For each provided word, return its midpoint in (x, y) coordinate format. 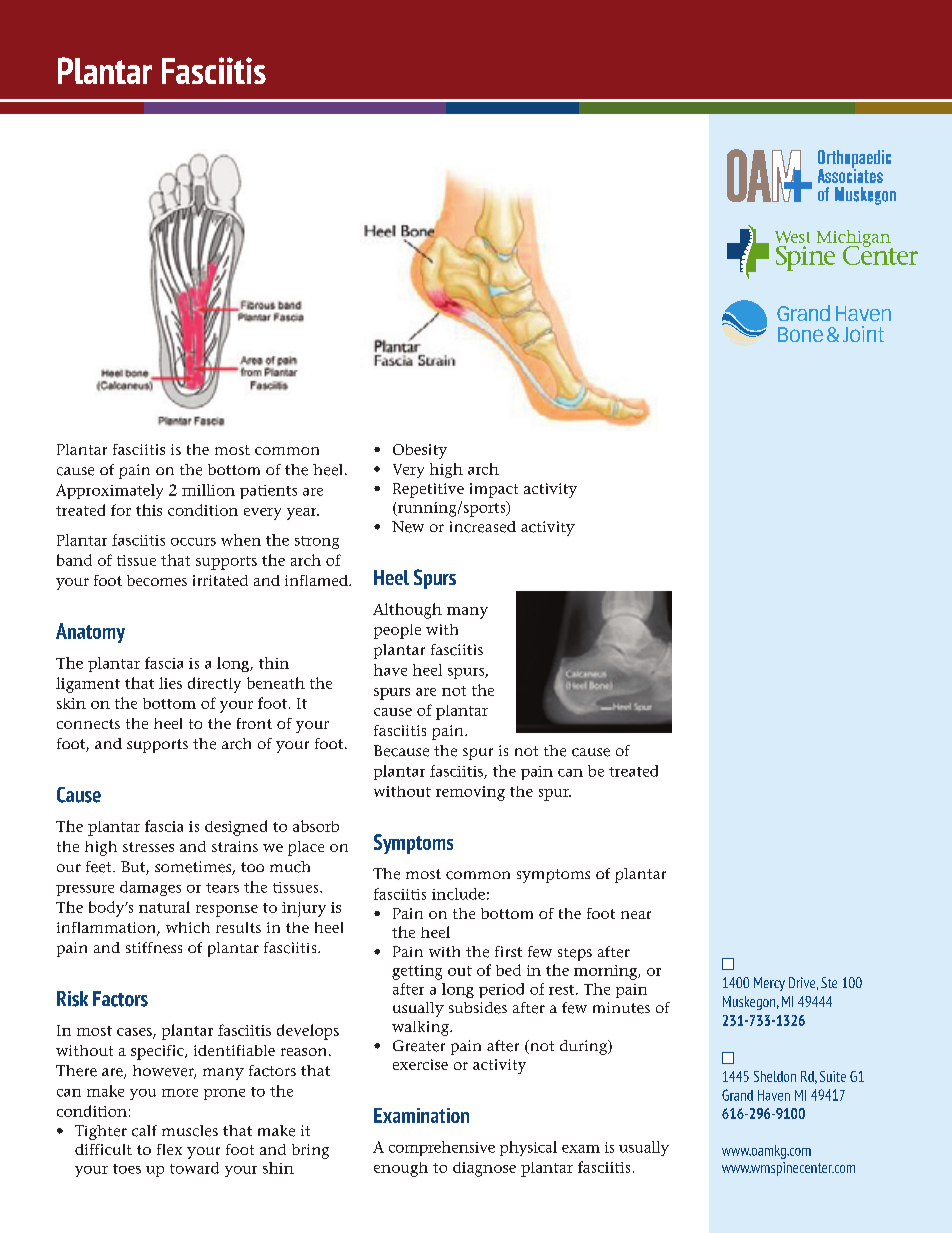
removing (470, 793)
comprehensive (442, 1148)
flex (169, 1149)
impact (494, 490)
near (636, 915)
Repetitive (428, 490)
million (208, 490)
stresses (148, 847)
